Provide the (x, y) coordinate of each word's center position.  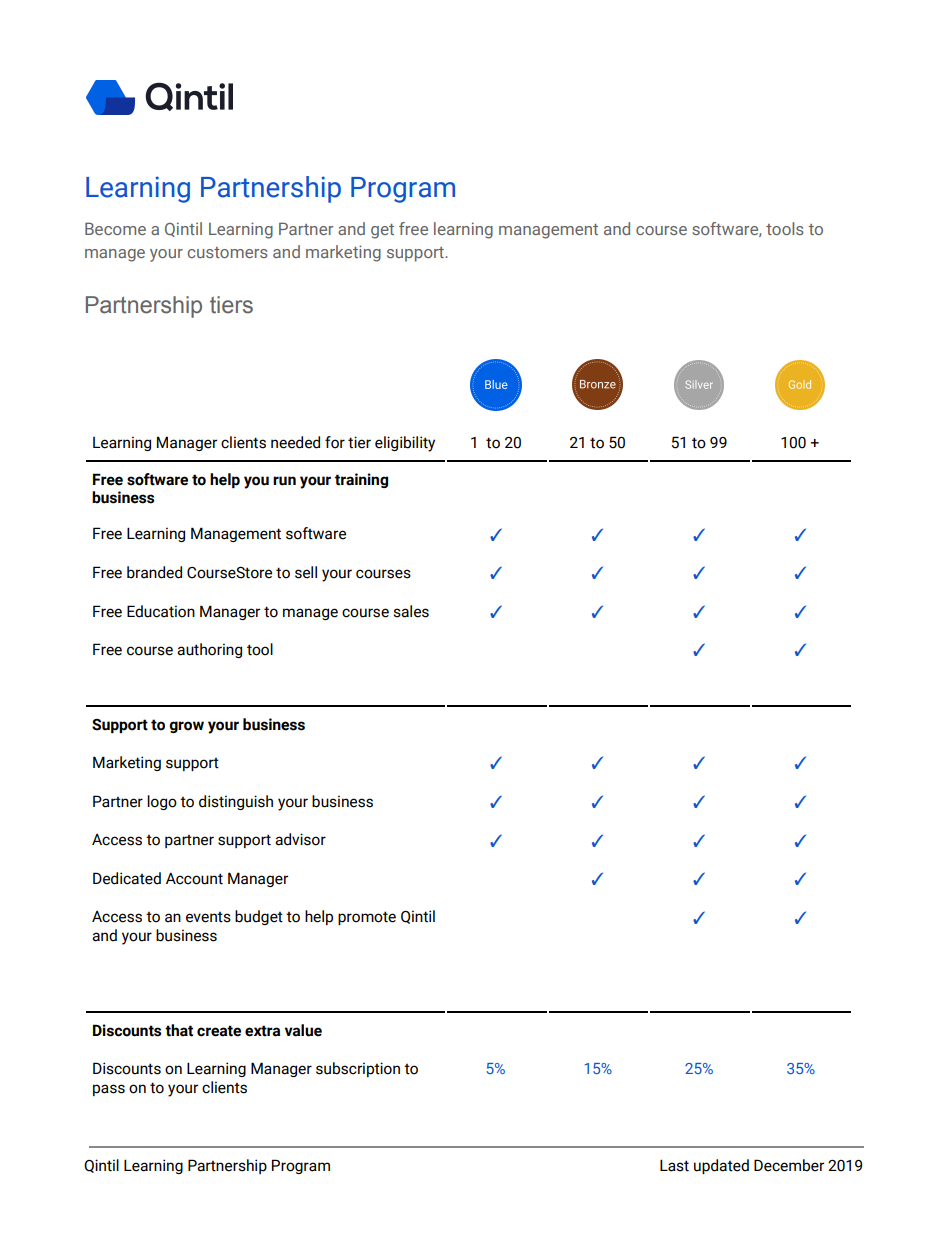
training (361, 480)
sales (411, 611)
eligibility (405, 444)
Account (194, 879)
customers (228, 252)
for (335, 442)
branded (154, 572)
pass (109, 1090)
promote (367, 918)
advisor (300, 839)
